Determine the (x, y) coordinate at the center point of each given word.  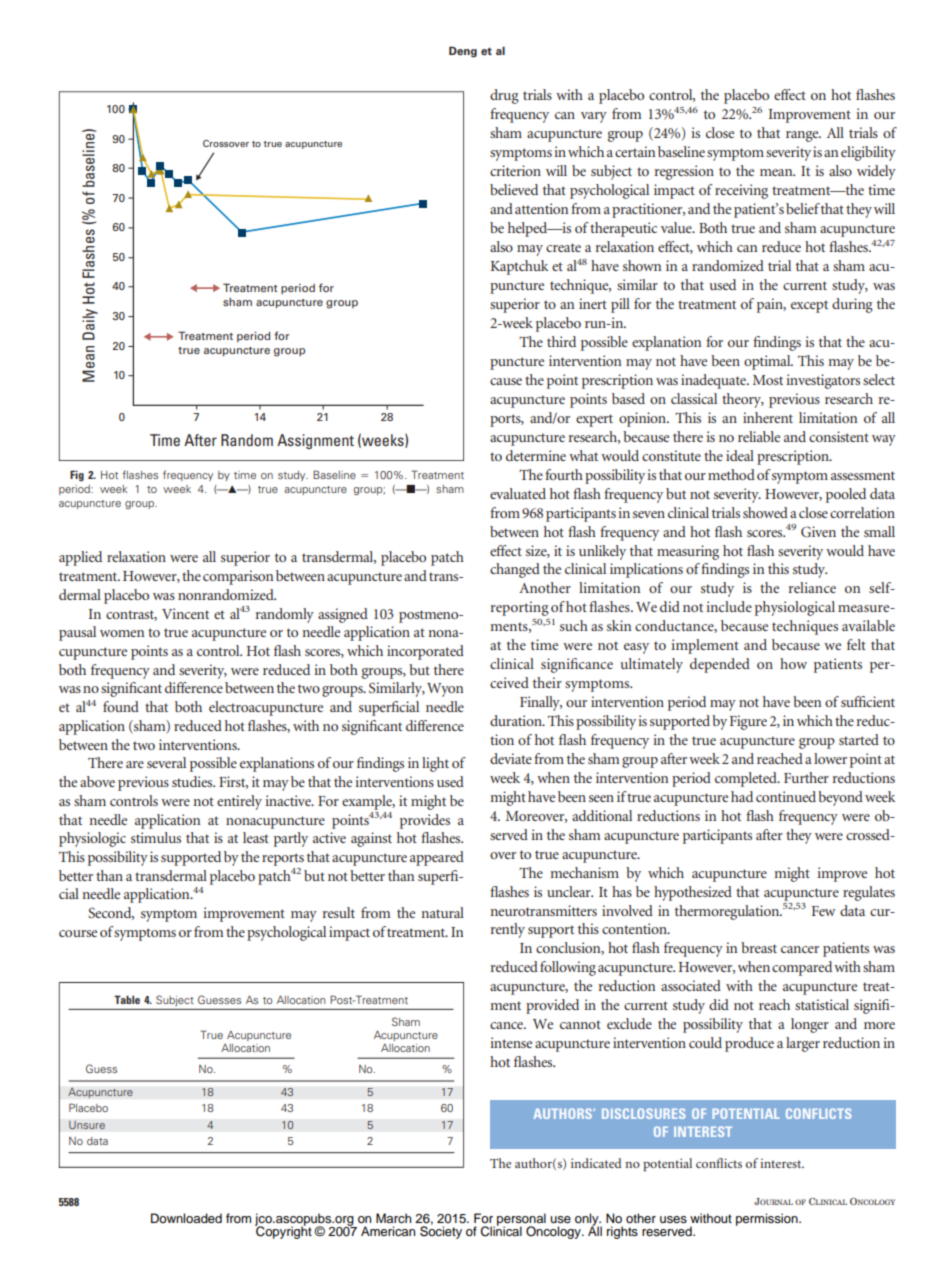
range (803, 136)
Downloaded (186, 1218)
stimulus (156, 837)
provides (425, 821)
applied (80, 558)
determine (536, 455)
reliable (759, 436)
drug (504, 96)
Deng (463, 52)
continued (786, 796)
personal (521, 1220)
